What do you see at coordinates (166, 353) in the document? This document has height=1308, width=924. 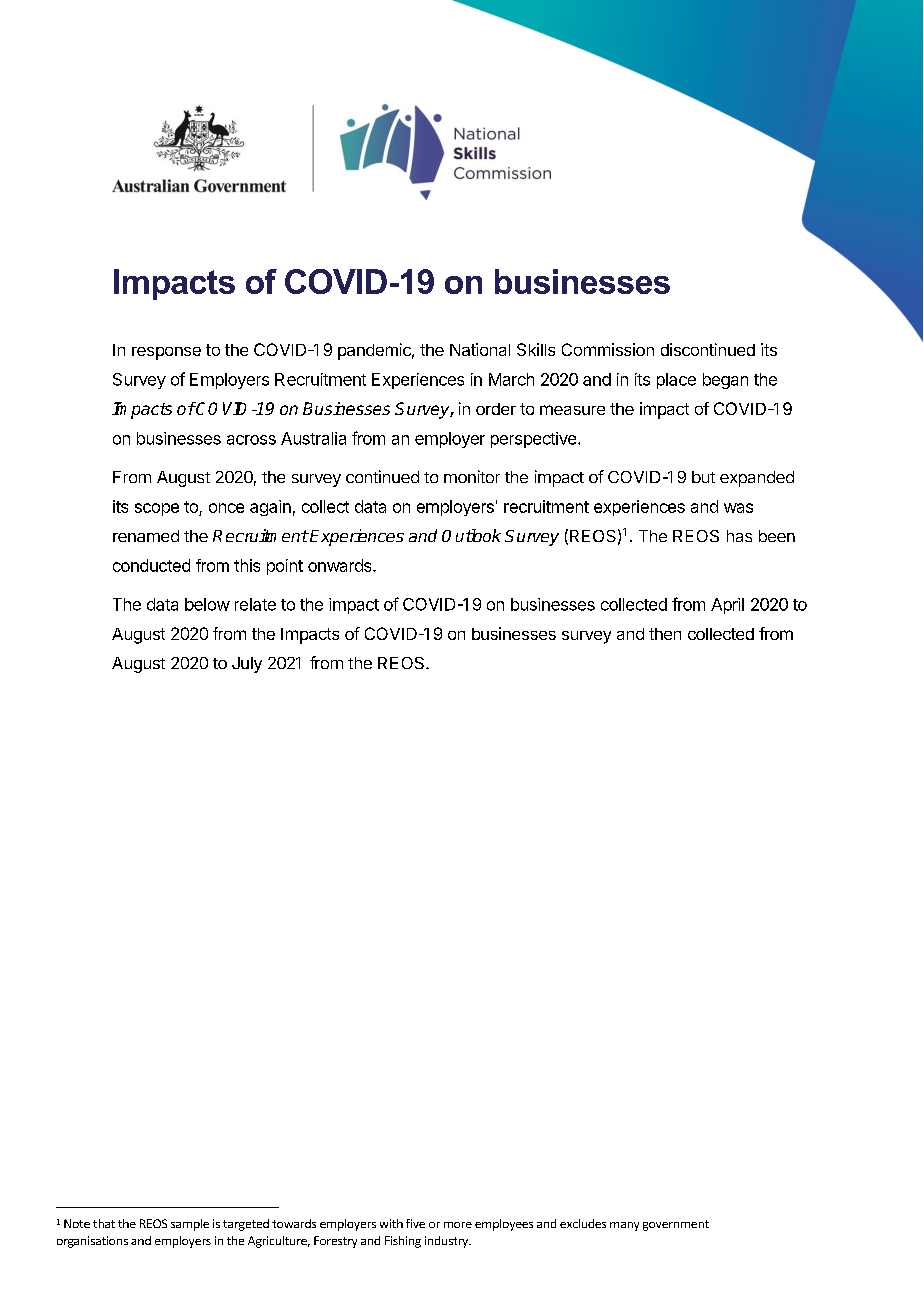 I see `response` at bounding box center [166, 353].
